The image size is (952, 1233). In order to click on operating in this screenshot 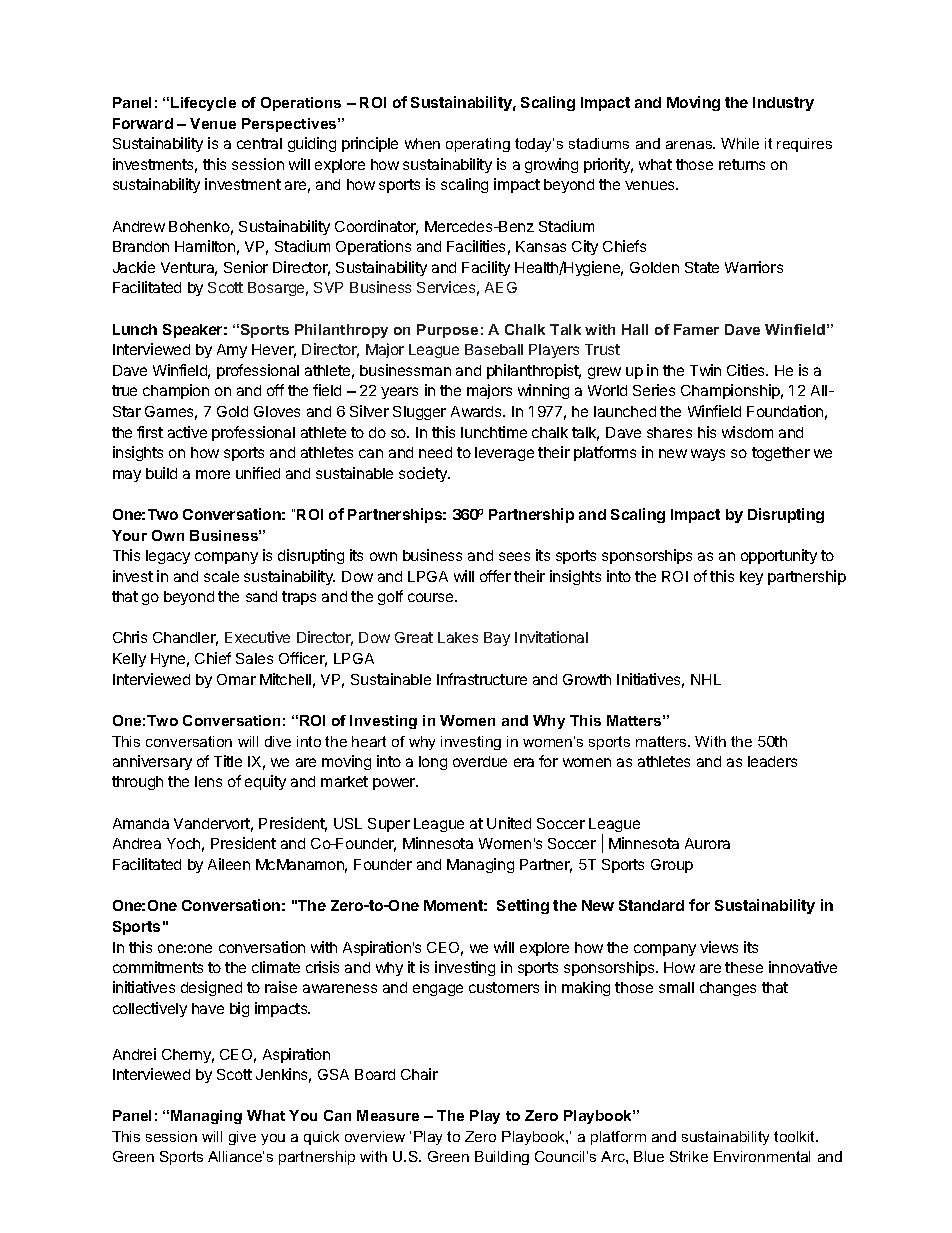, I will do `click(478, 145)`.
